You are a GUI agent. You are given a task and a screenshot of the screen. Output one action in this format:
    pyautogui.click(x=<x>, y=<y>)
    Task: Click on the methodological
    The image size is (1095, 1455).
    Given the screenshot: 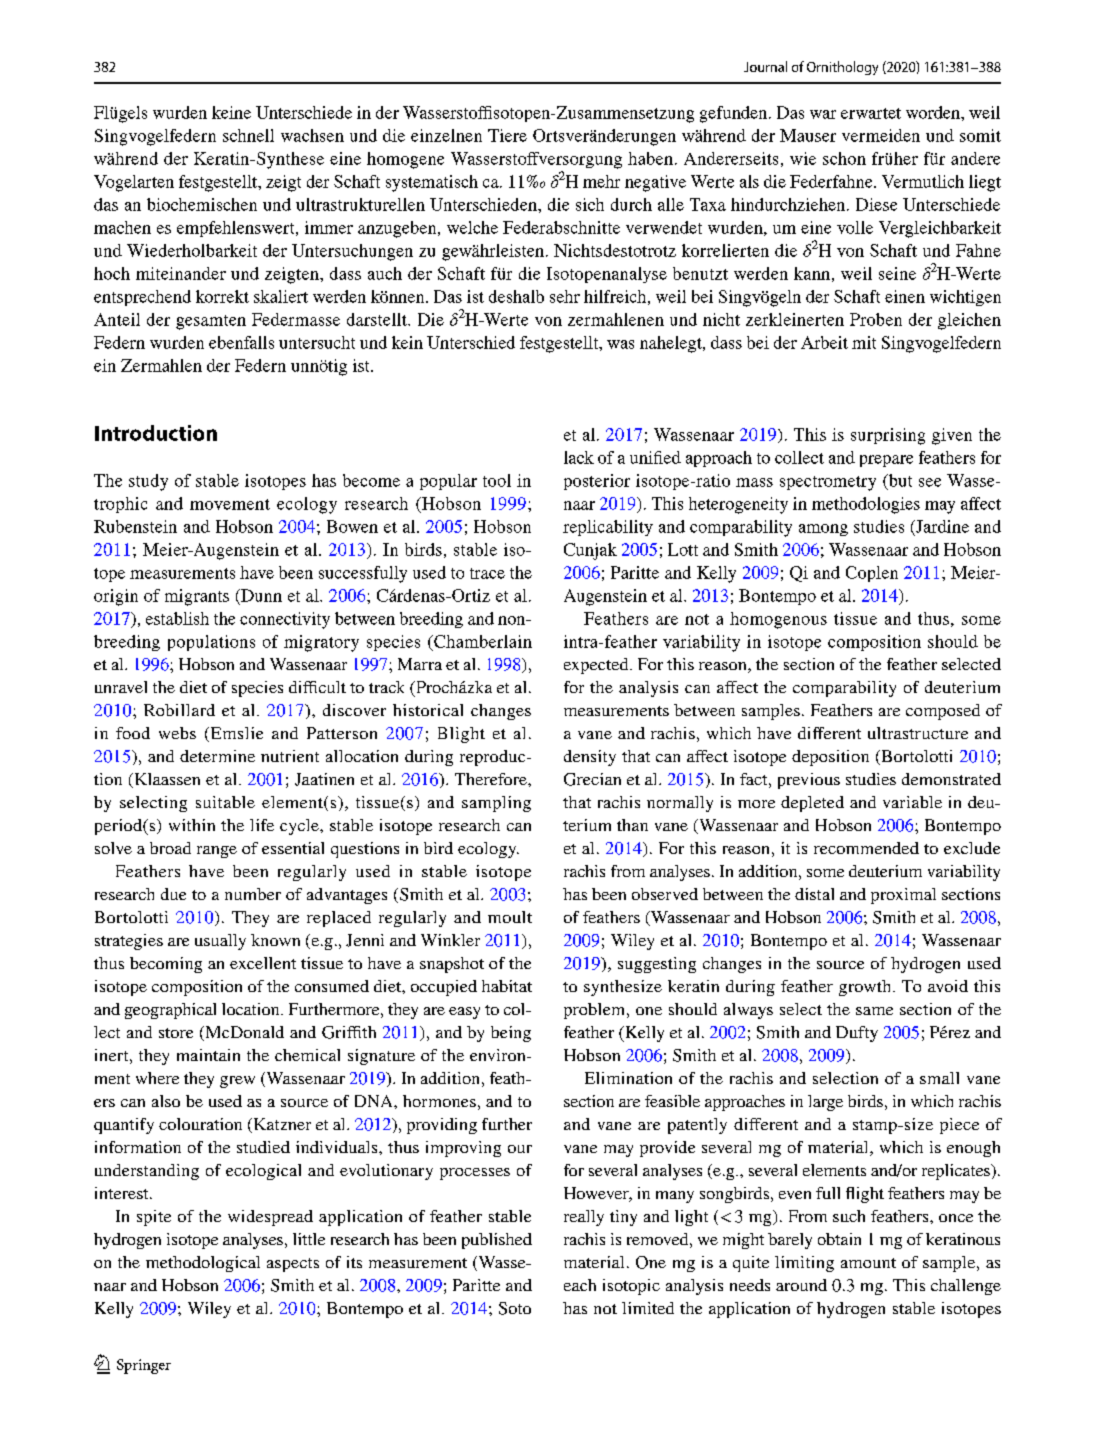 What is the action you would take?
    pyautogui.click(x=203, y=1264)
